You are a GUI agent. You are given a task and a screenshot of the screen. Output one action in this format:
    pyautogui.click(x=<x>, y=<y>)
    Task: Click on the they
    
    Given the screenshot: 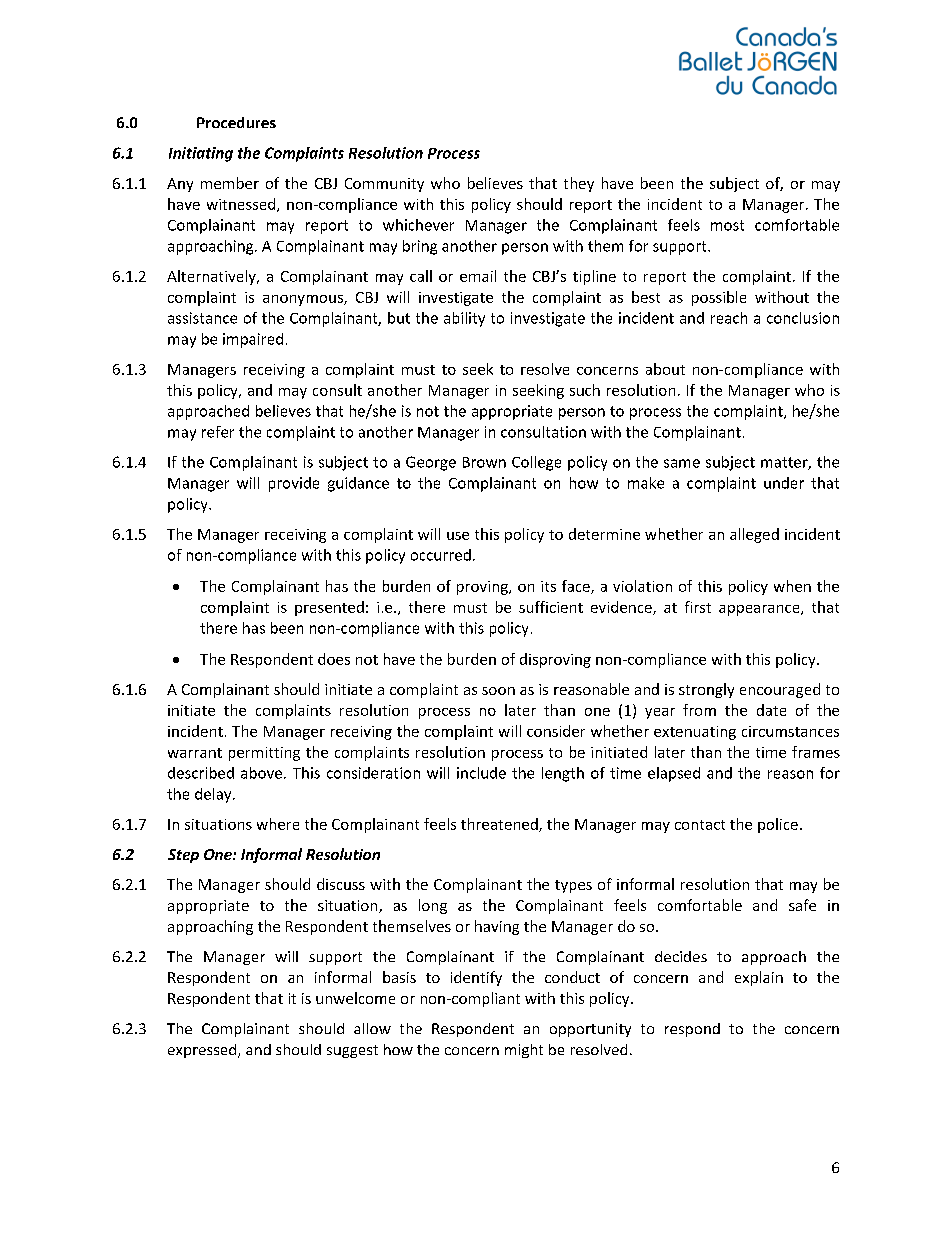 What is the action you would take?
    pyautogui.click(x=579, y=184)
